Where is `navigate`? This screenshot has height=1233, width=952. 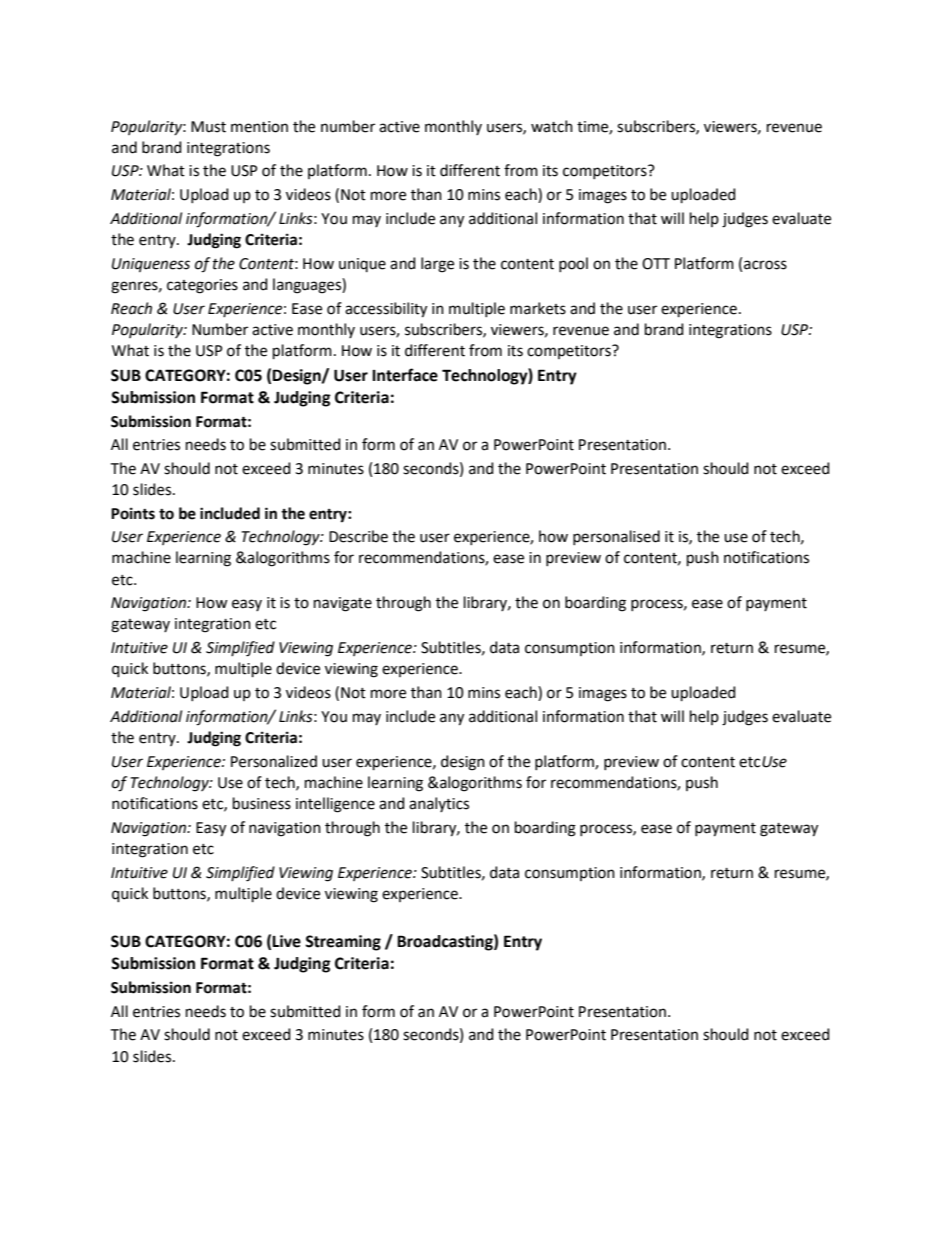 navigate is located at coordinates (343, 604).
